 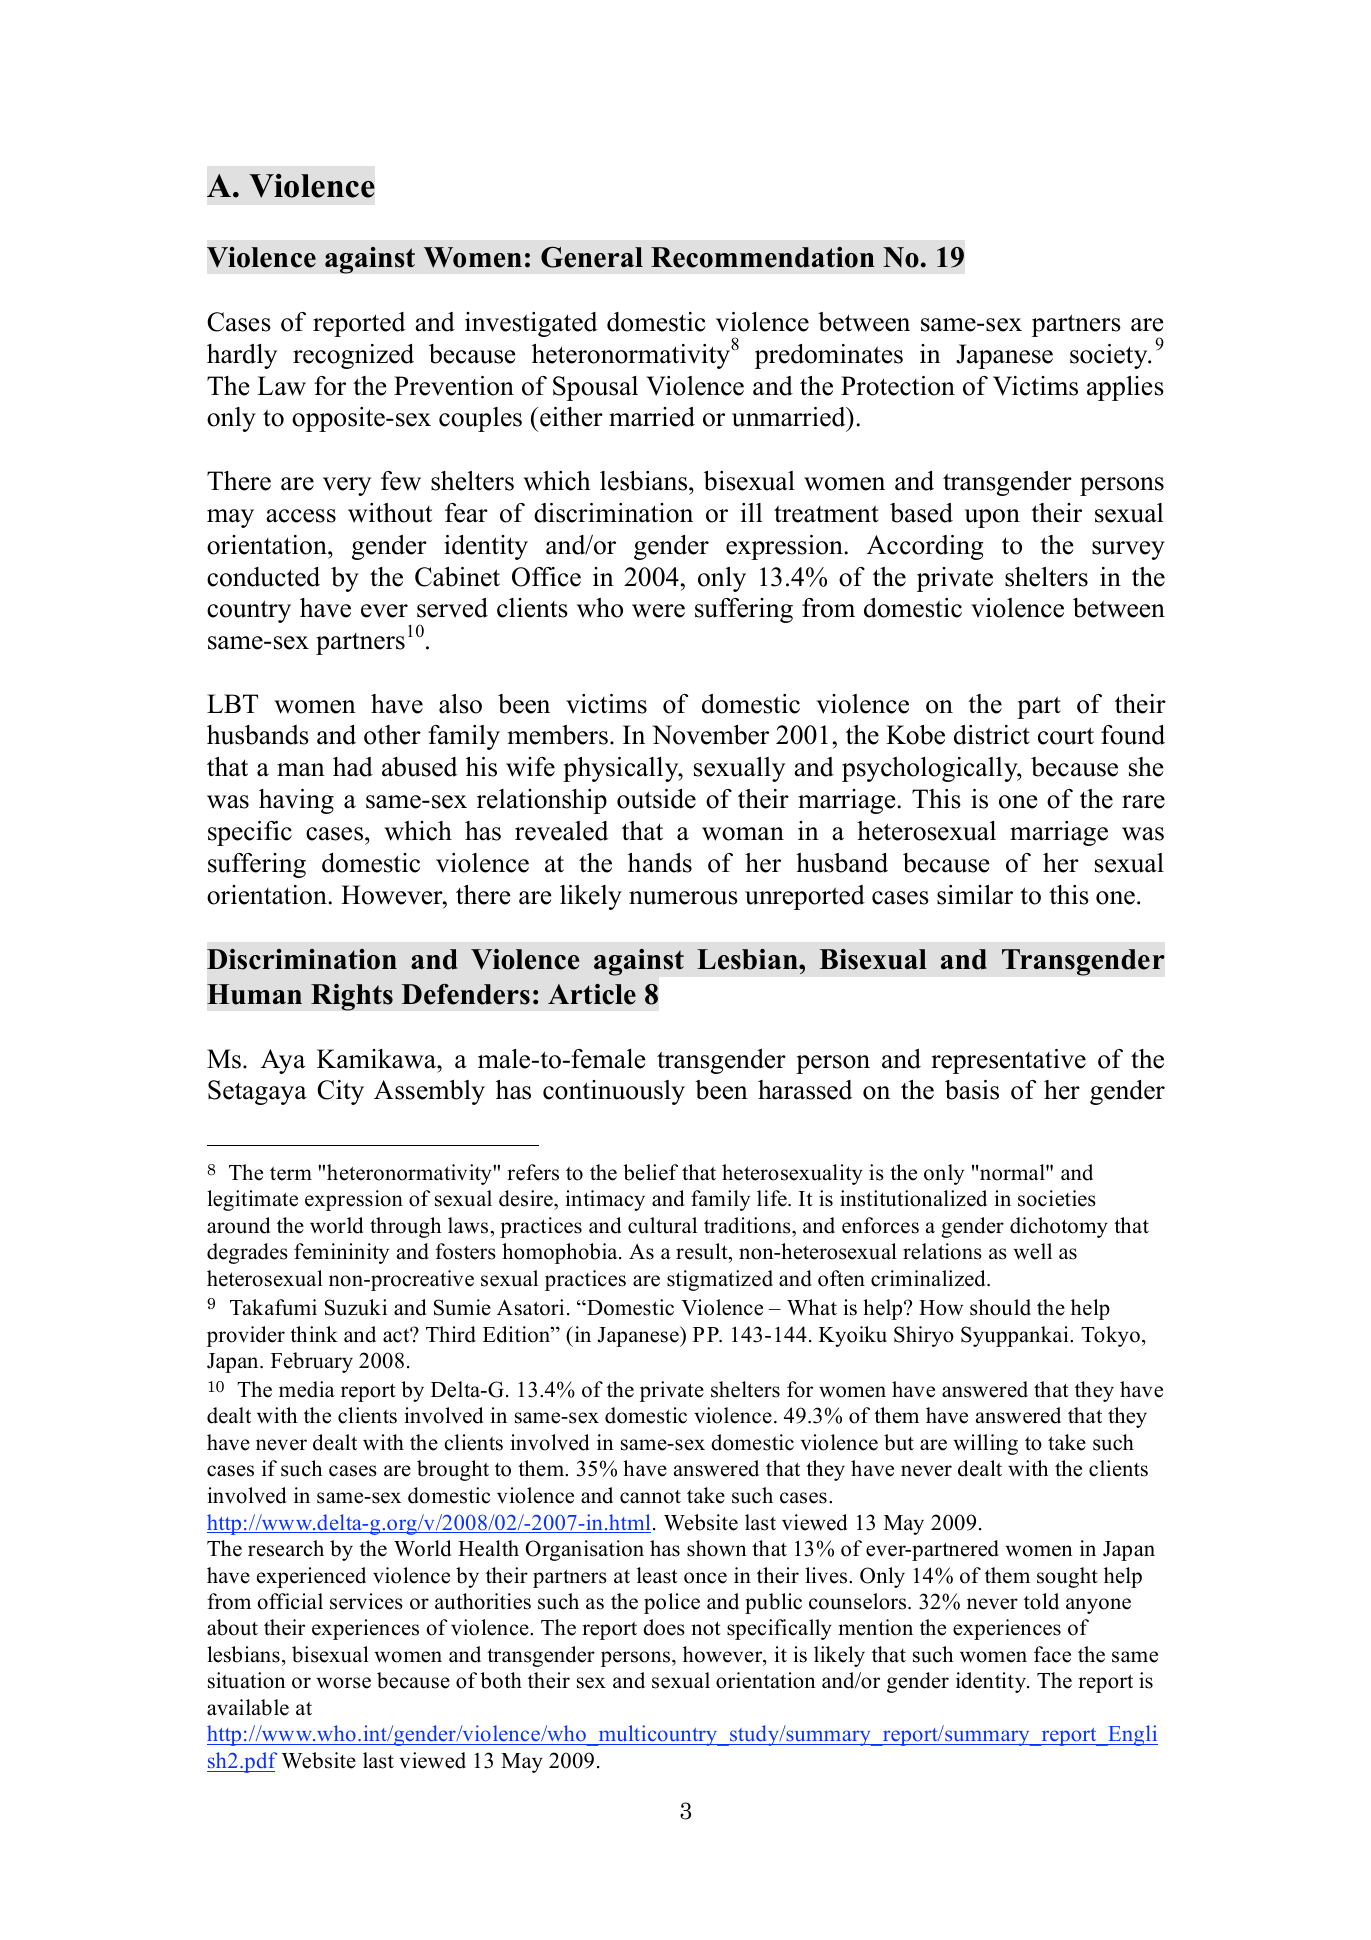 I want to click on Suzuki, so click(x=356, y=1307).
